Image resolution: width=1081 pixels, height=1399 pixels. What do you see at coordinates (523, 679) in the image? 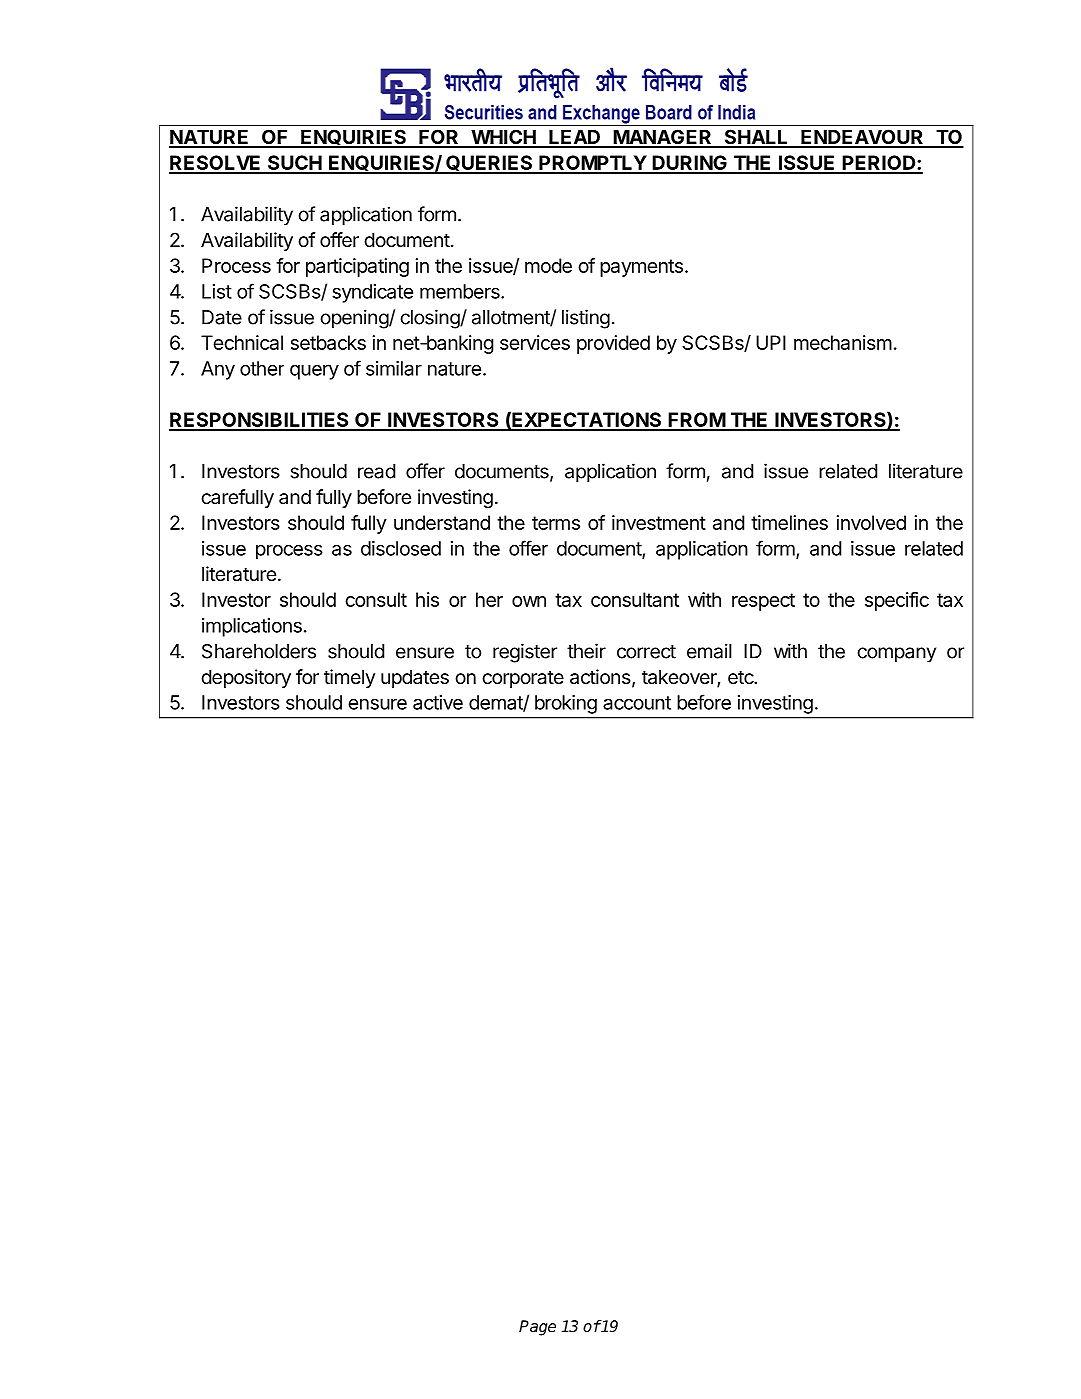
I see `corporate` at bounding box center [523, 679].
